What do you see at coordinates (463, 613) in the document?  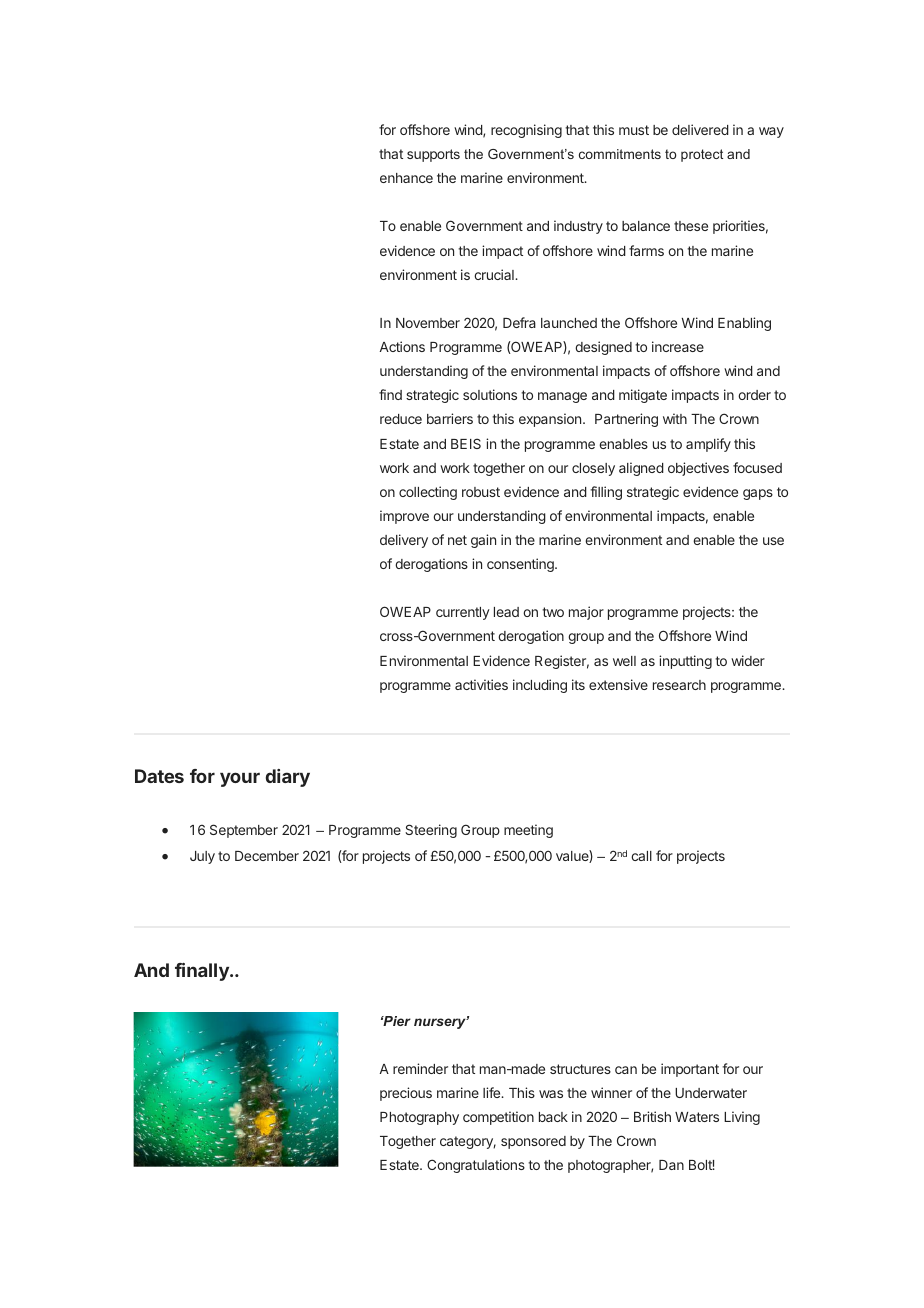 I see `currently` at bounding box center [463, 613].
